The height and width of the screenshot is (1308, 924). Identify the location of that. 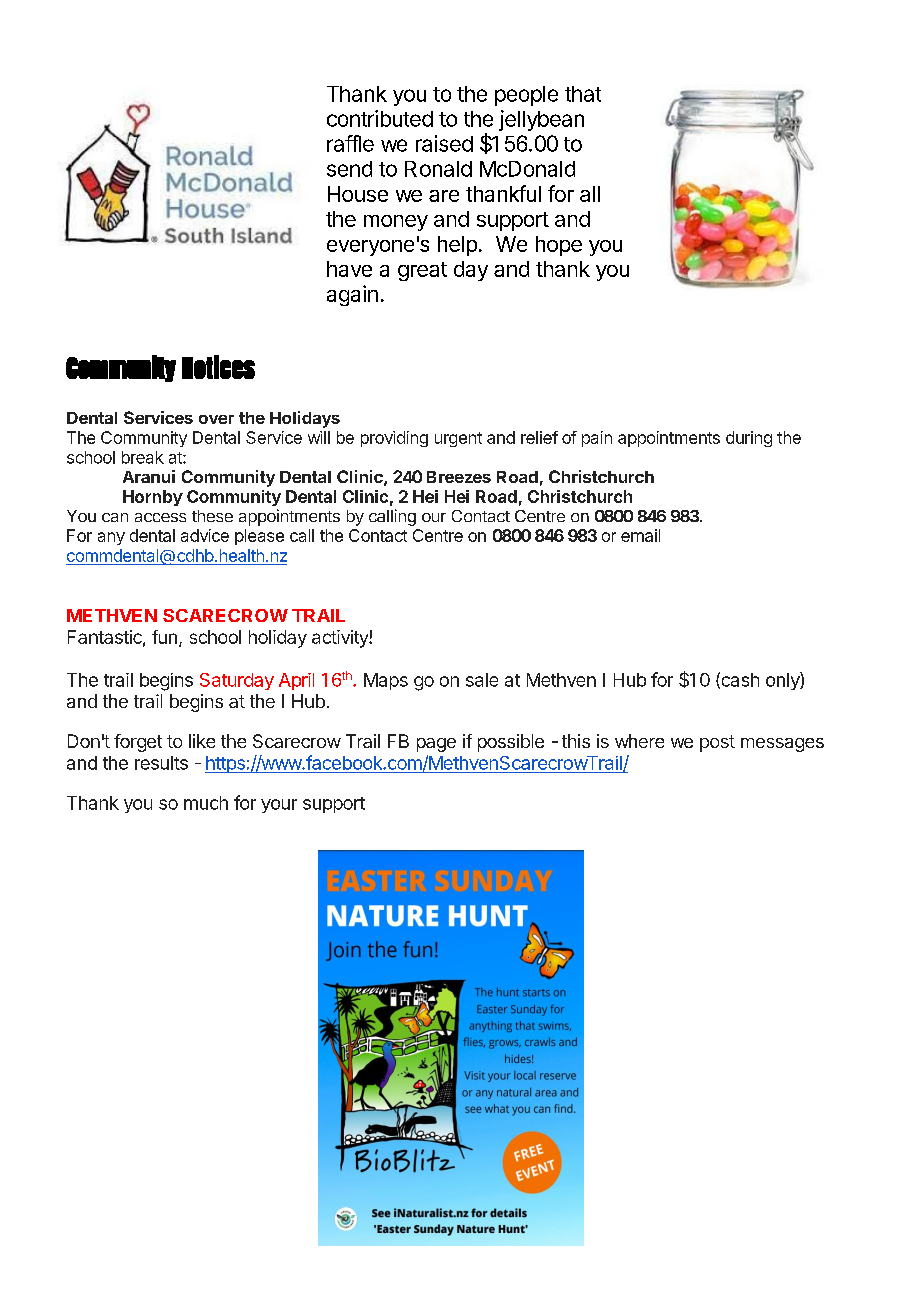
(583, 94).
